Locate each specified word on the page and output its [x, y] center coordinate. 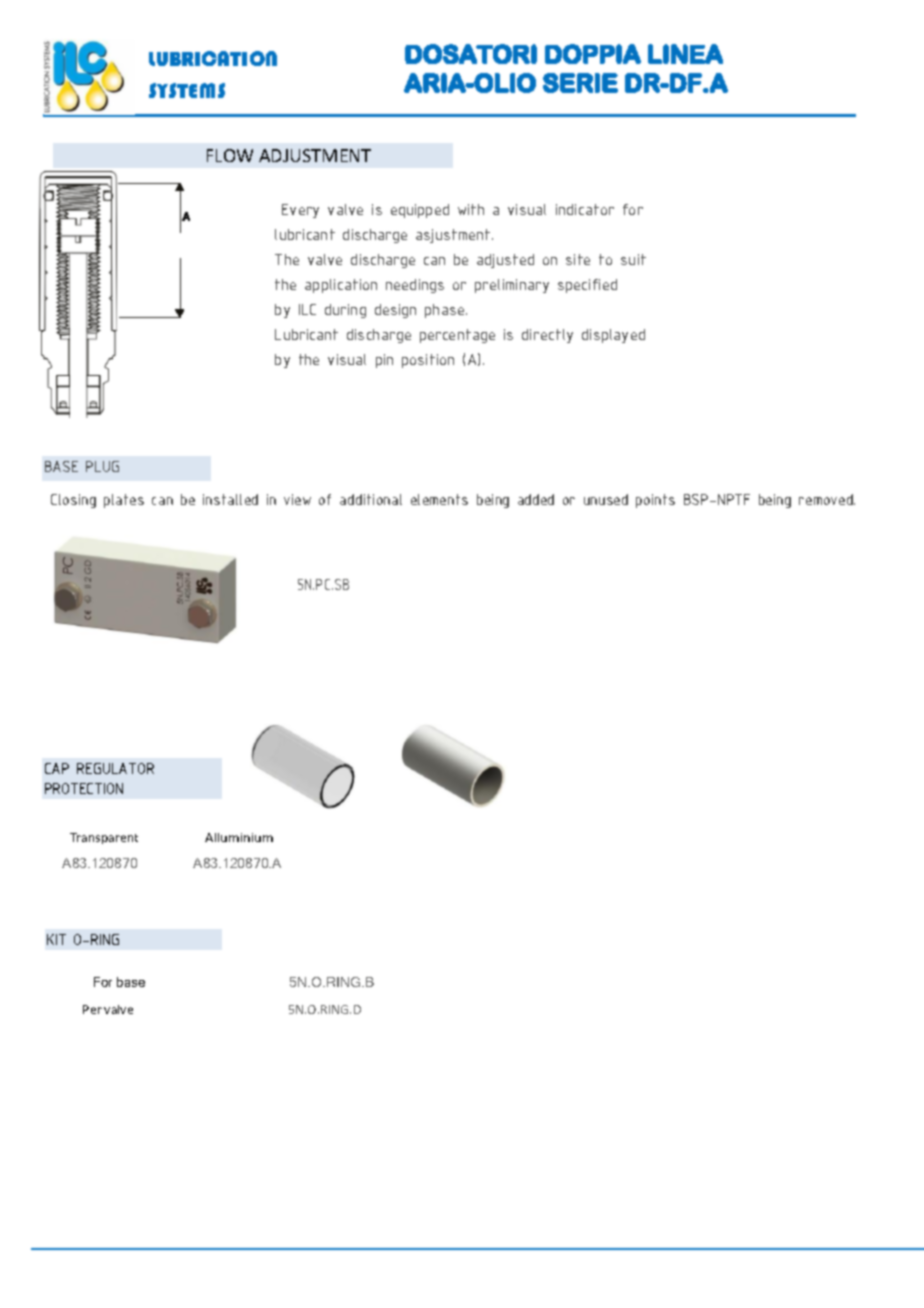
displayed [613, 336]
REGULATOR [115, 768]
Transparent [104, 838]
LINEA [685, 54]
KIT [56, 939]
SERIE [580, 83]
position [428, 361]
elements [439, 499]
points [655, 501]
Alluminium [239, 837]
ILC [307, 309]
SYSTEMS [187, 90]
